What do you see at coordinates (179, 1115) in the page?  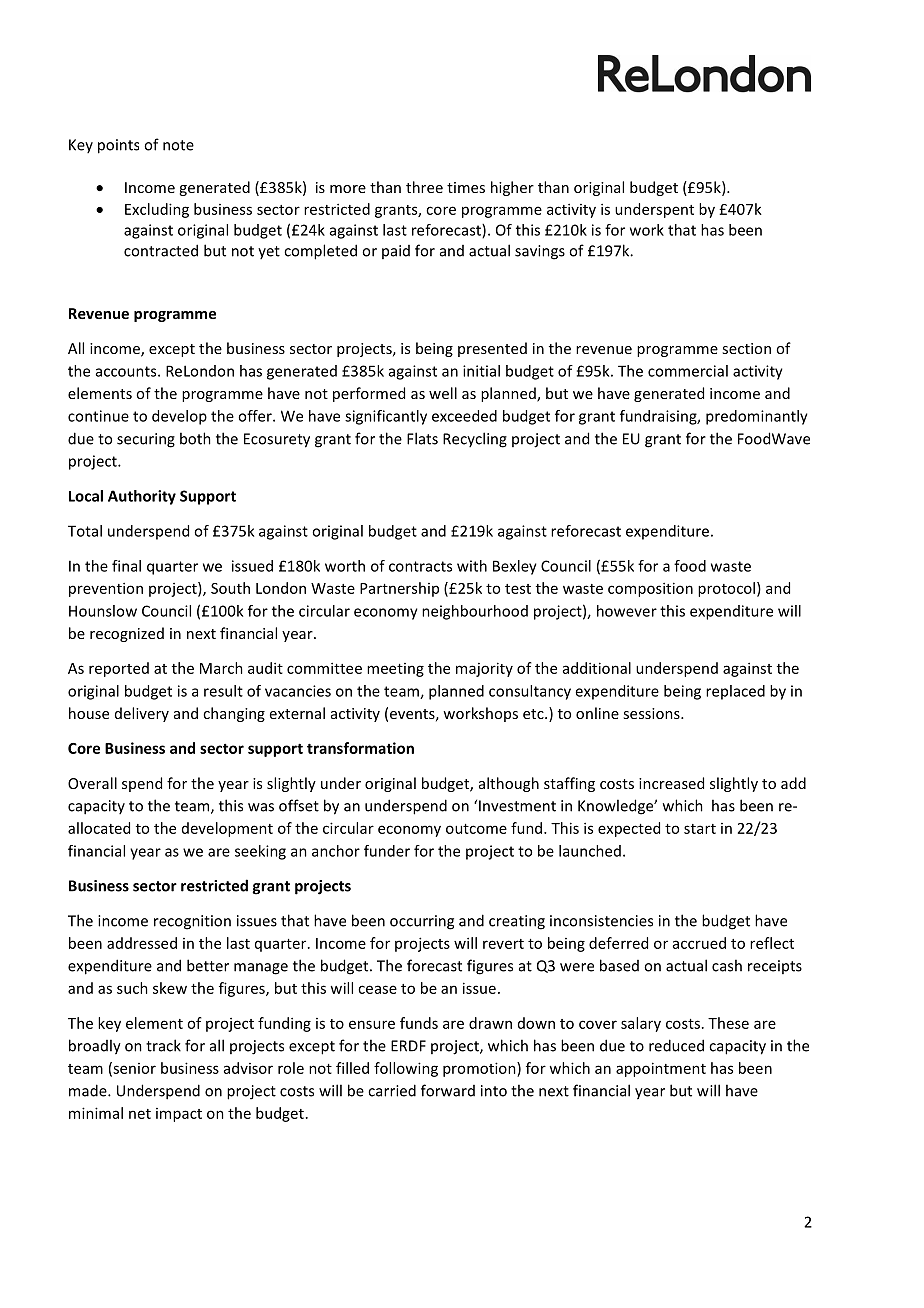 I see `impact` at bounding box center [179, 1115].
